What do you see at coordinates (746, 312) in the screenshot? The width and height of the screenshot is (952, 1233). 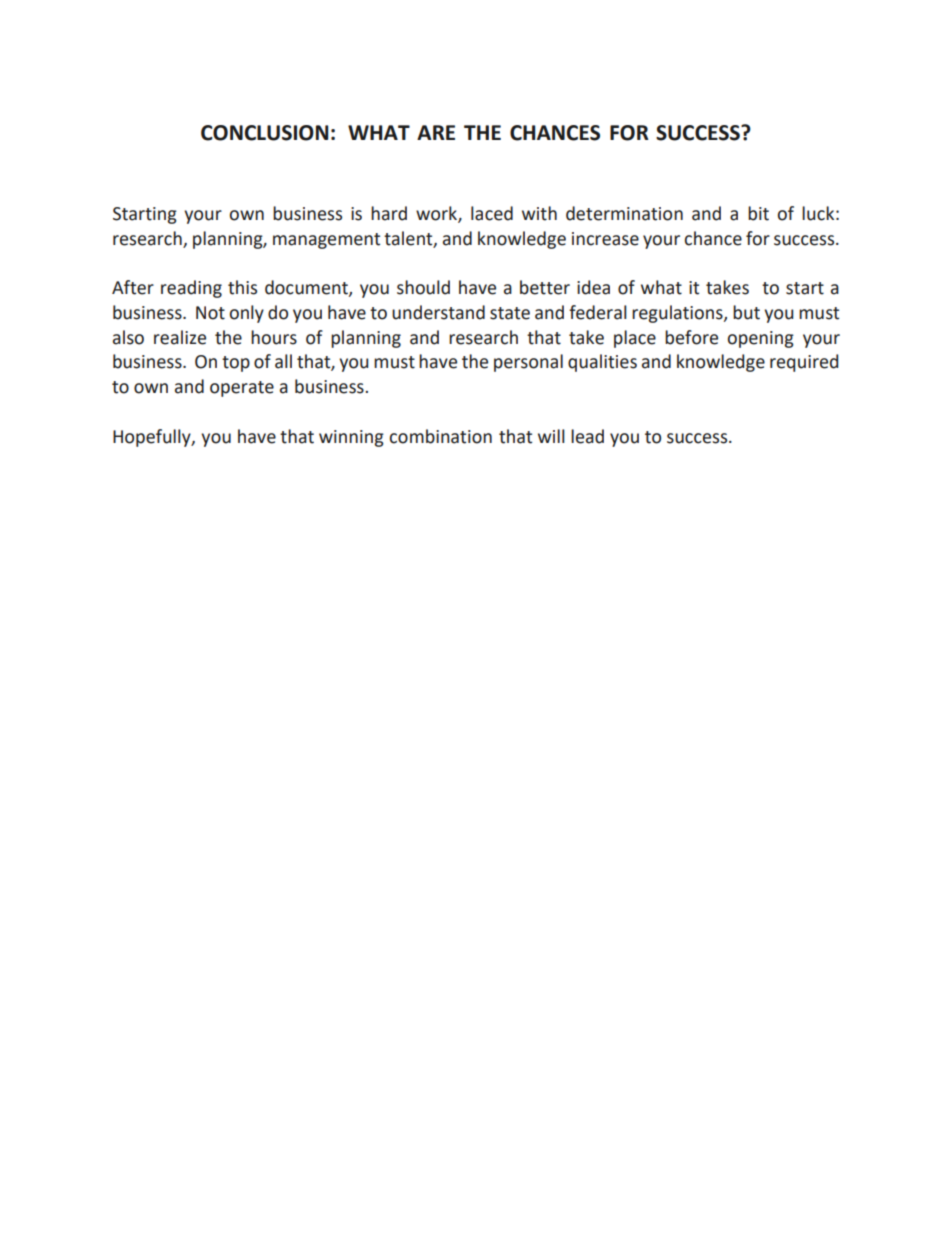 I see `but` at bounding box center [746, 312].
